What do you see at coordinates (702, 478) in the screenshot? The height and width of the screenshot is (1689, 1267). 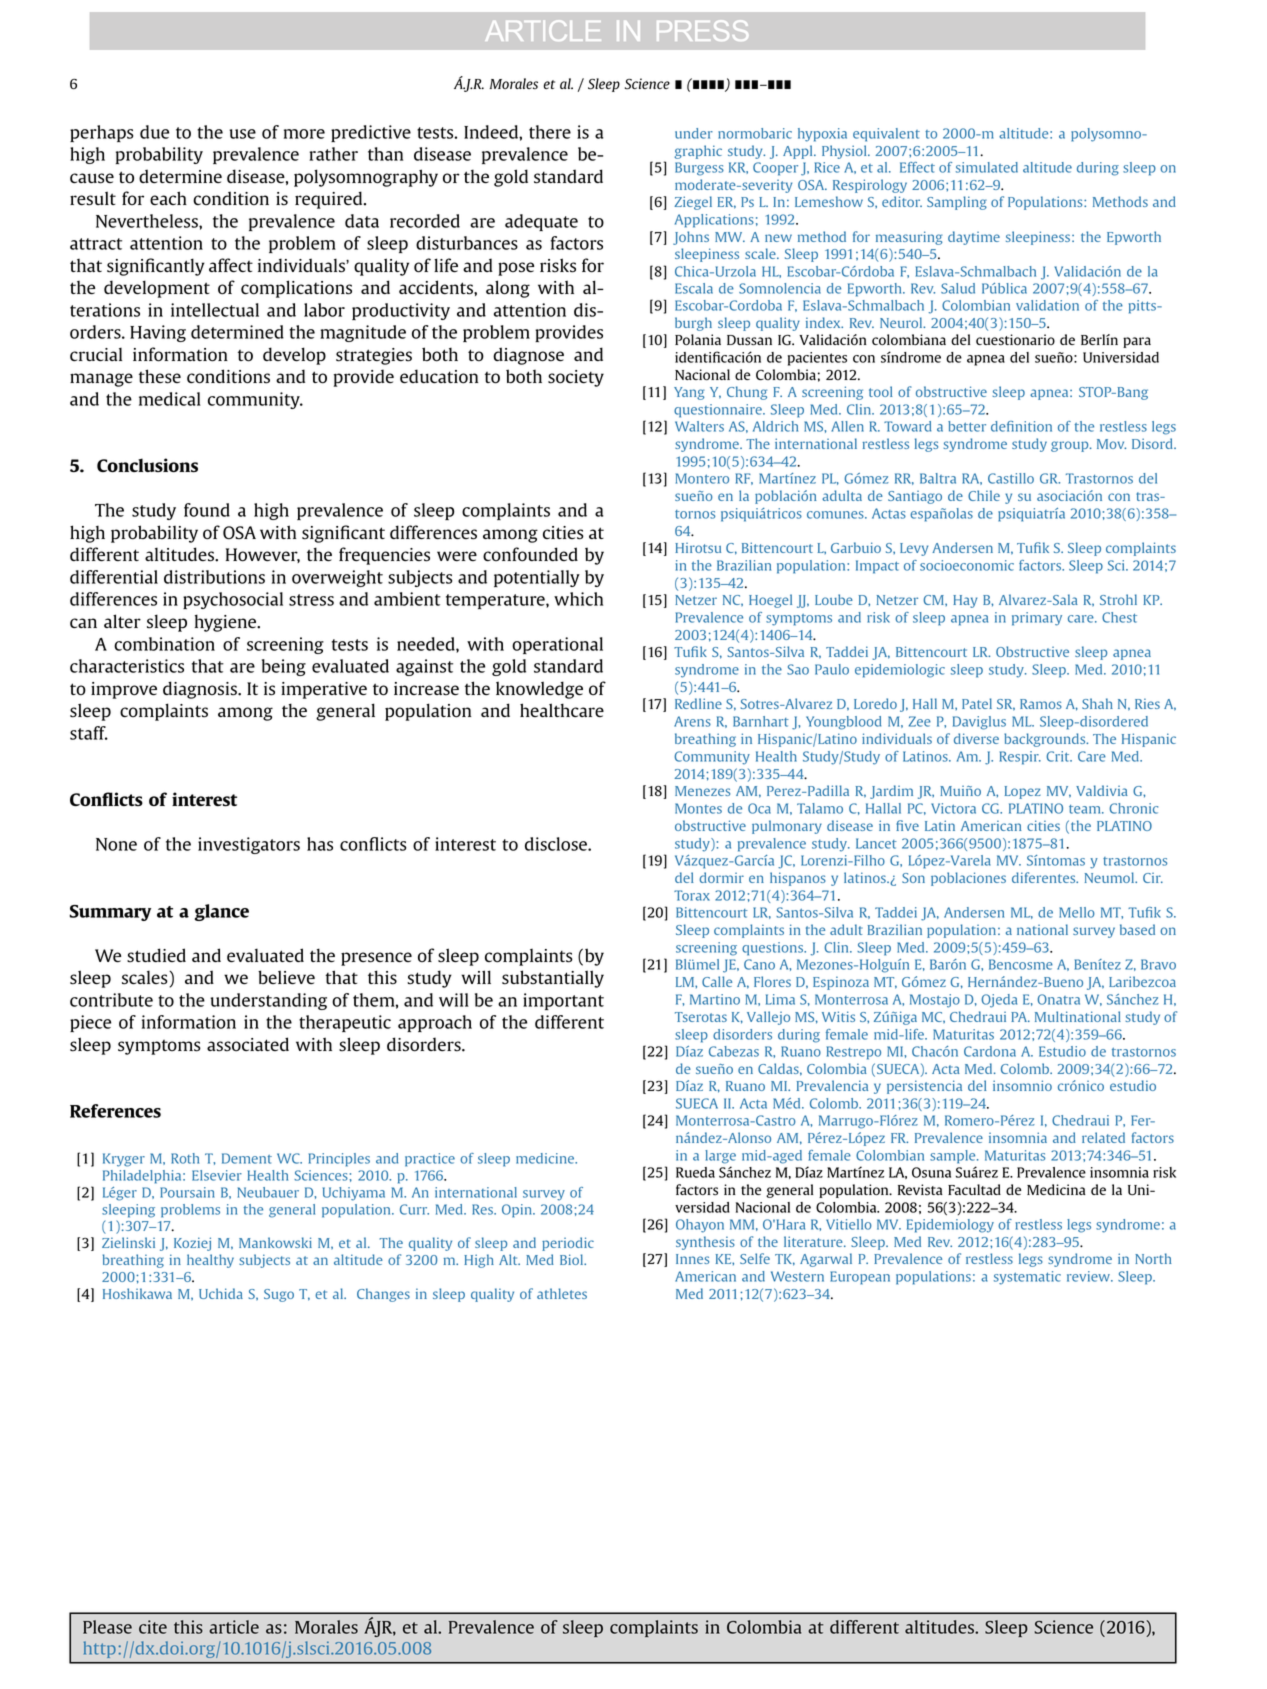 I see `Montero` at bounding box center [702, 478].
